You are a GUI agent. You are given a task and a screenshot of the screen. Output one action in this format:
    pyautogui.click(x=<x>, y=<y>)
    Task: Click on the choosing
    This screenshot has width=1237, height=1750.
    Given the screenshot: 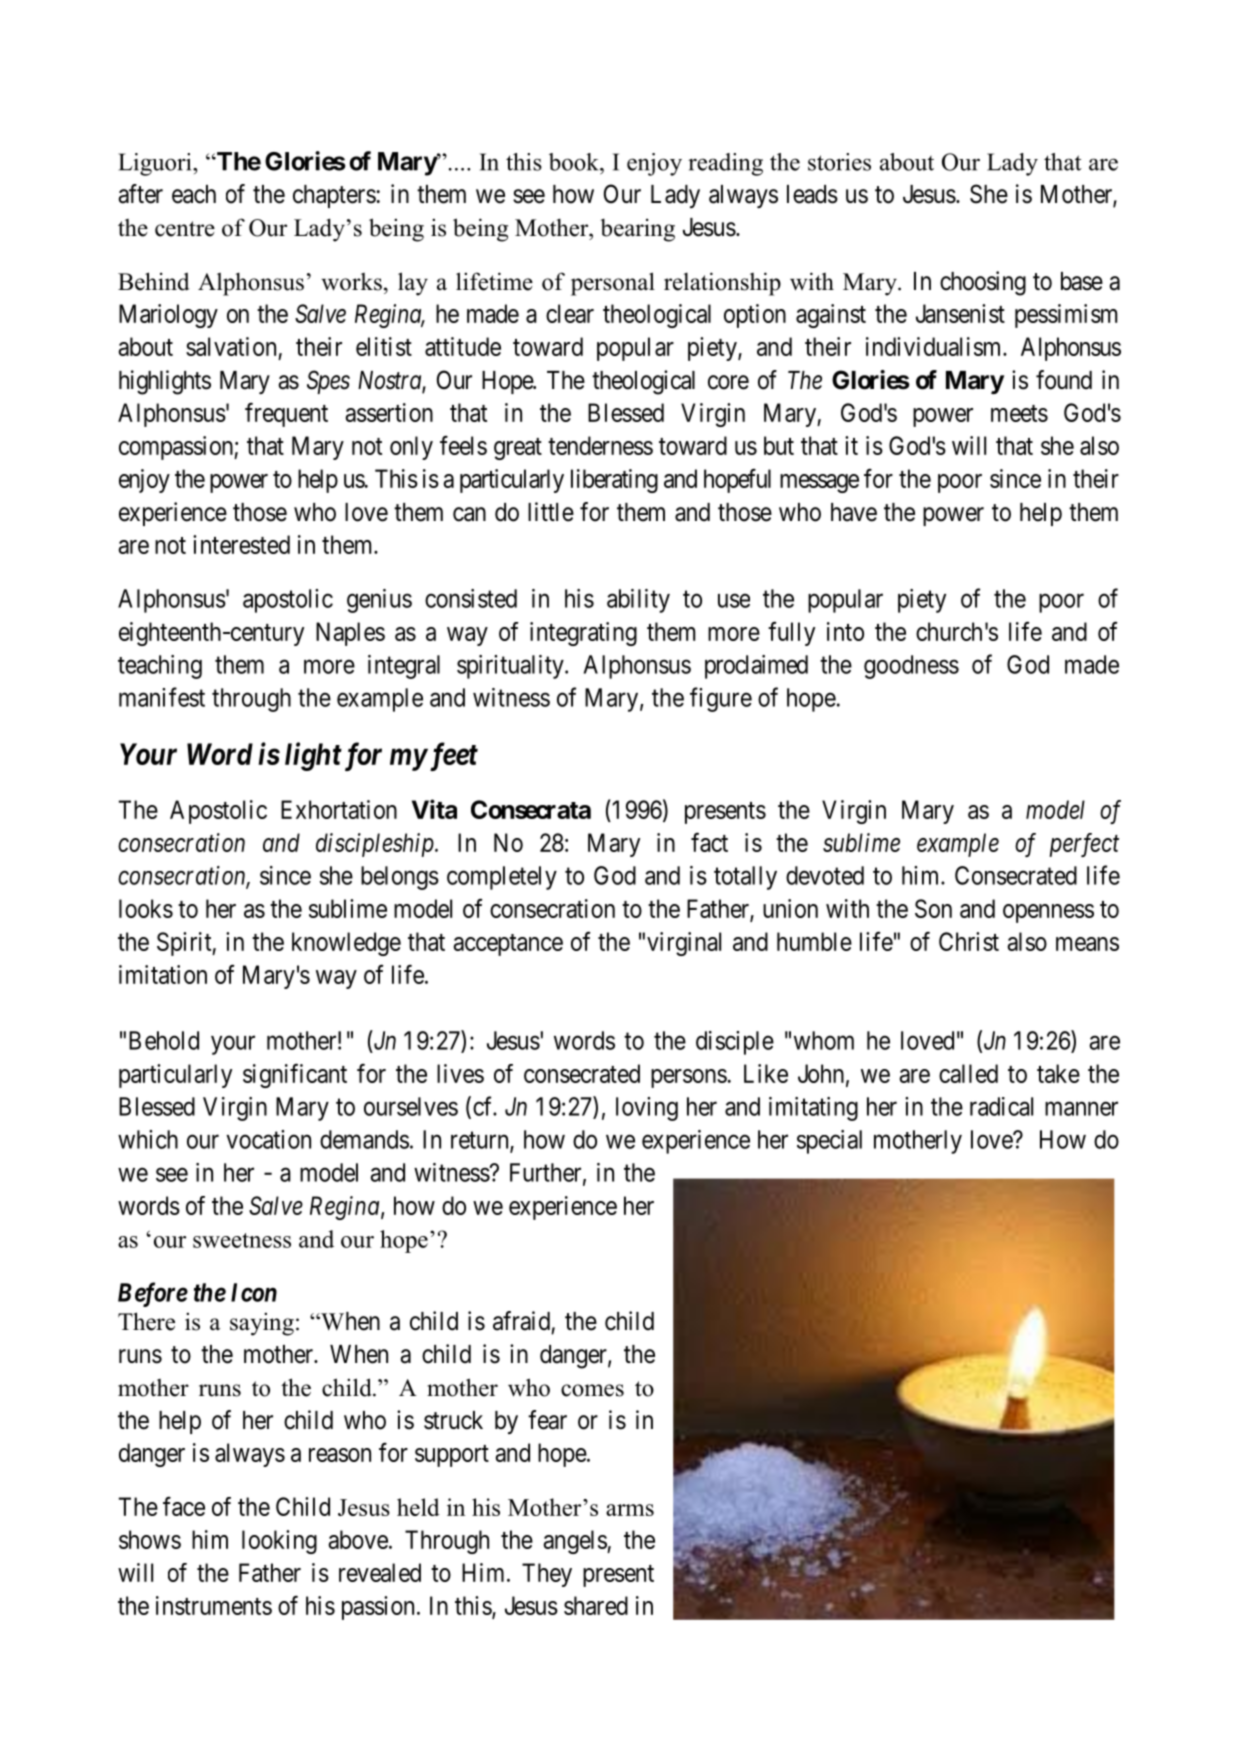 What is the action you would take?
    pyautogui.click(x=983, y=283)
